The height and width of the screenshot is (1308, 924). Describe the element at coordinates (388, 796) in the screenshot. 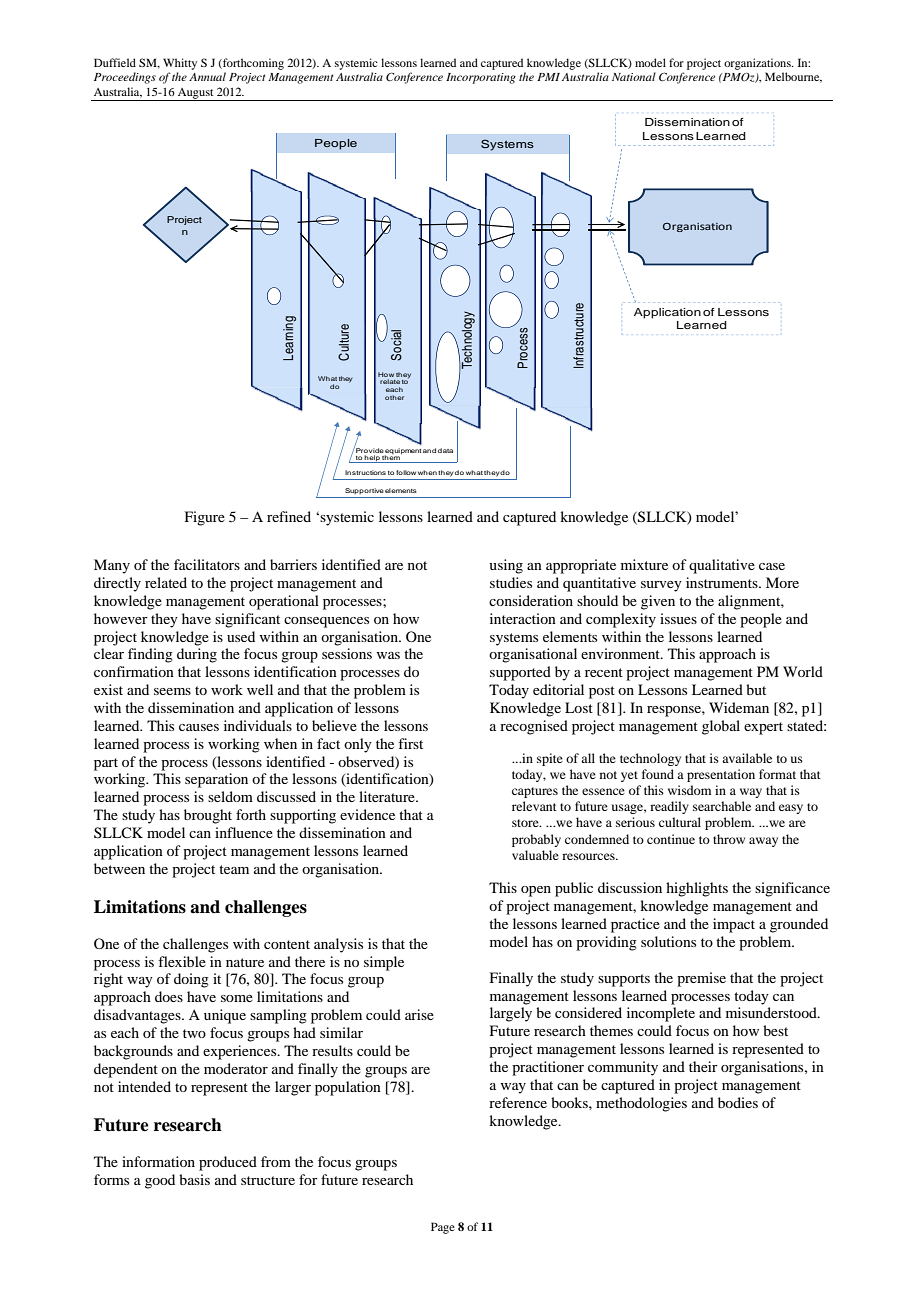

I see `literature` at that location.
